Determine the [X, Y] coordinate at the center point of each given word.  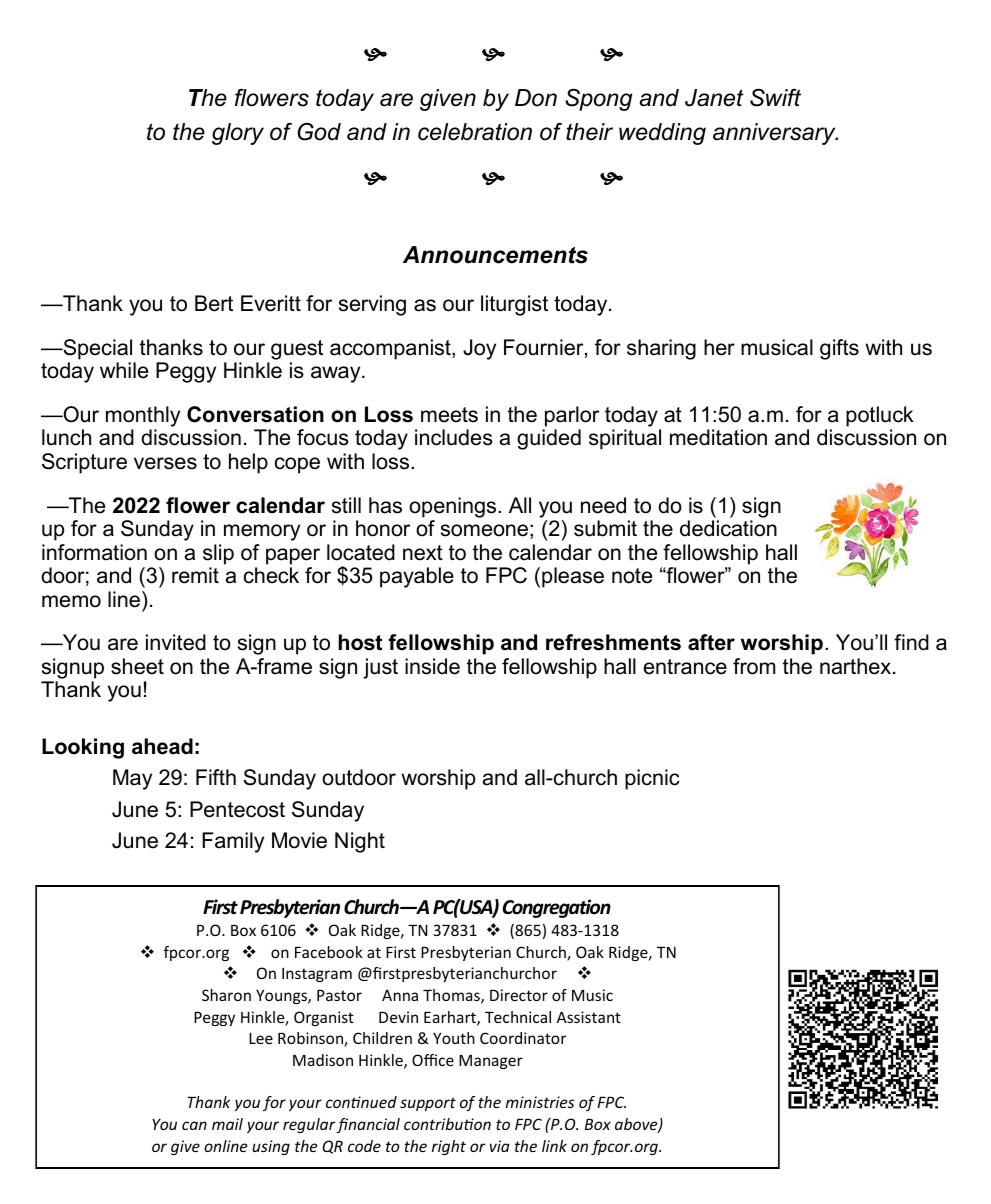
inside [432, 666]
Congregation [556, 908]
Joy [479, 349]
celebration [475, 132]
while [124, 370]
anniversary [775, 134]
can [194, 1125]
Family [233, 842]
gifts [839, 349]
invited [176, 642]
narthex [857, 666]
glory [238, 134]
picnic [652, 779]
